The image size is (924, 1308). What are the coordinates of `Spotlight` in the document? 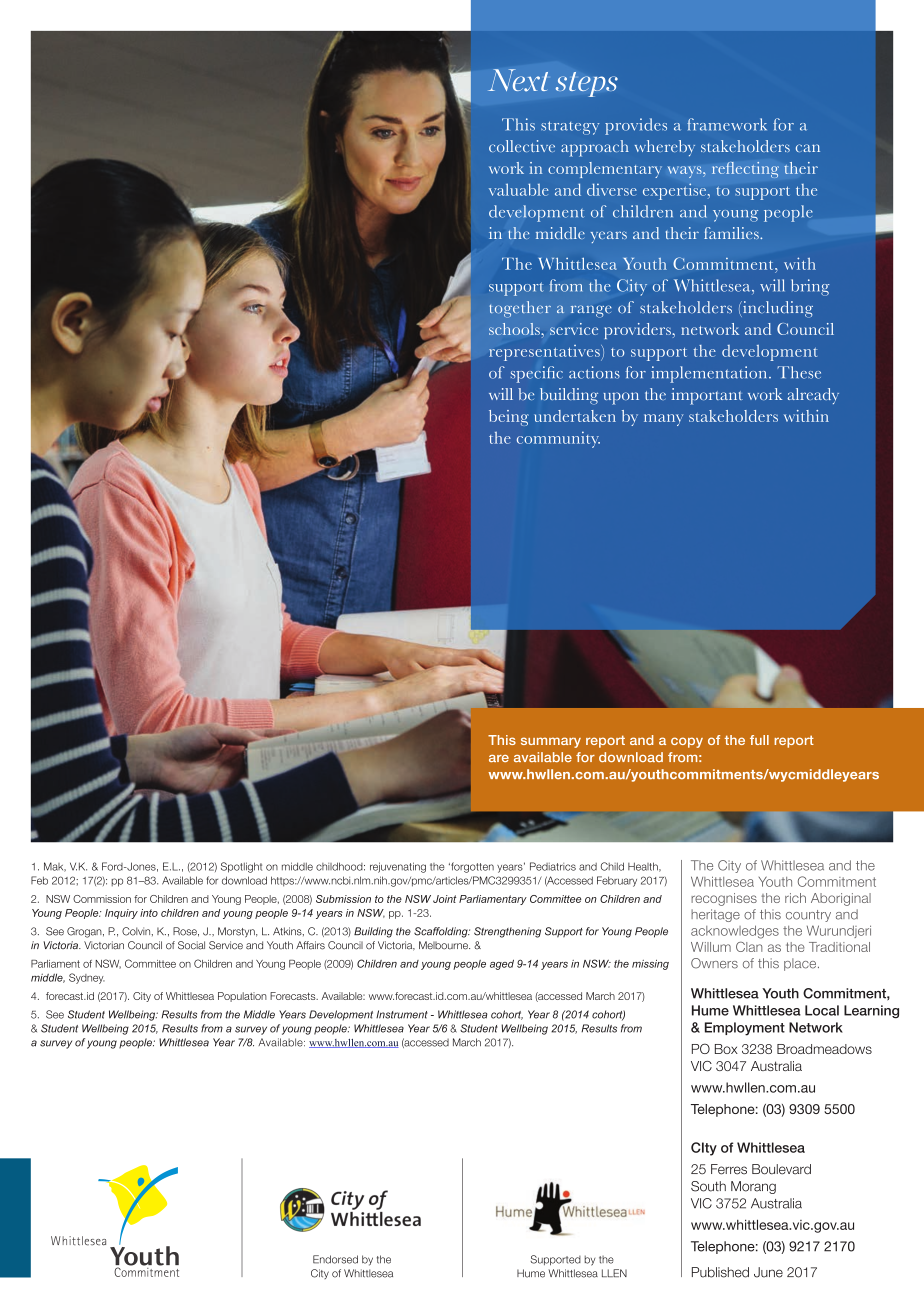 It's located at (241, 867).
